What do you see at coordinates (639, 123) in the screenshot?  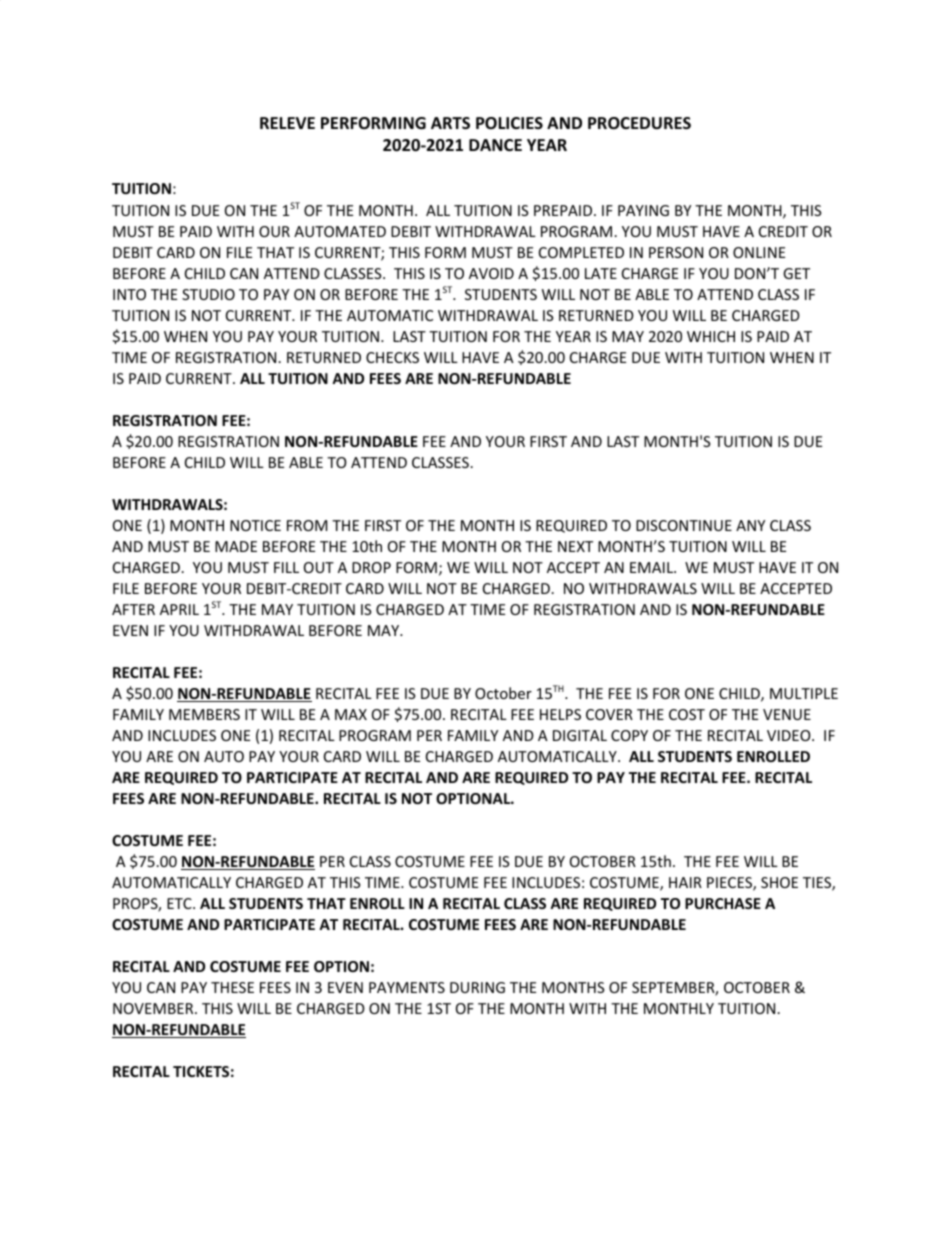 I see `PROCEDURES` at bounding box center [639, 123].
